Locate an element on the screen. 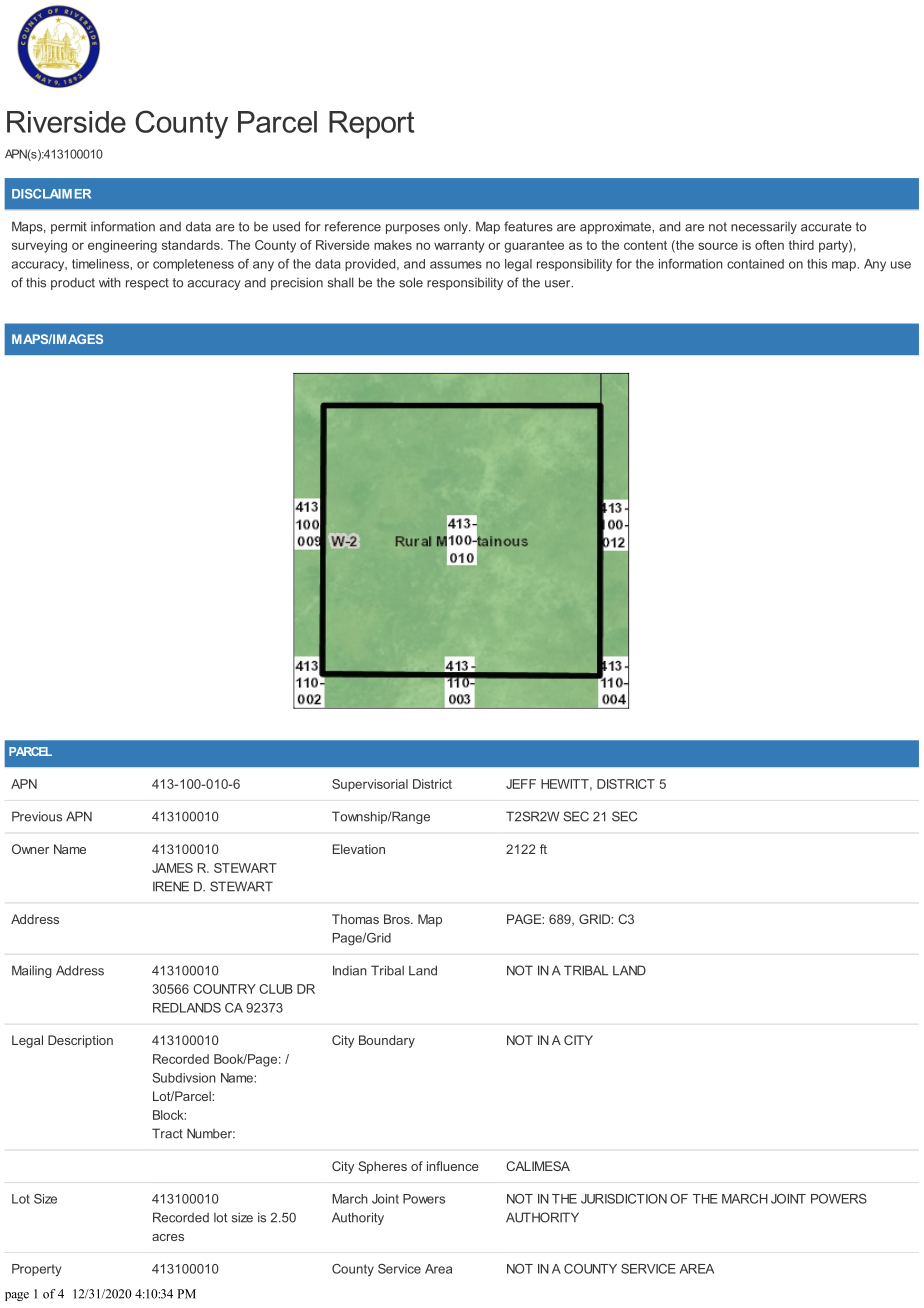  Spheres is located at coordinates (382, 1167).
